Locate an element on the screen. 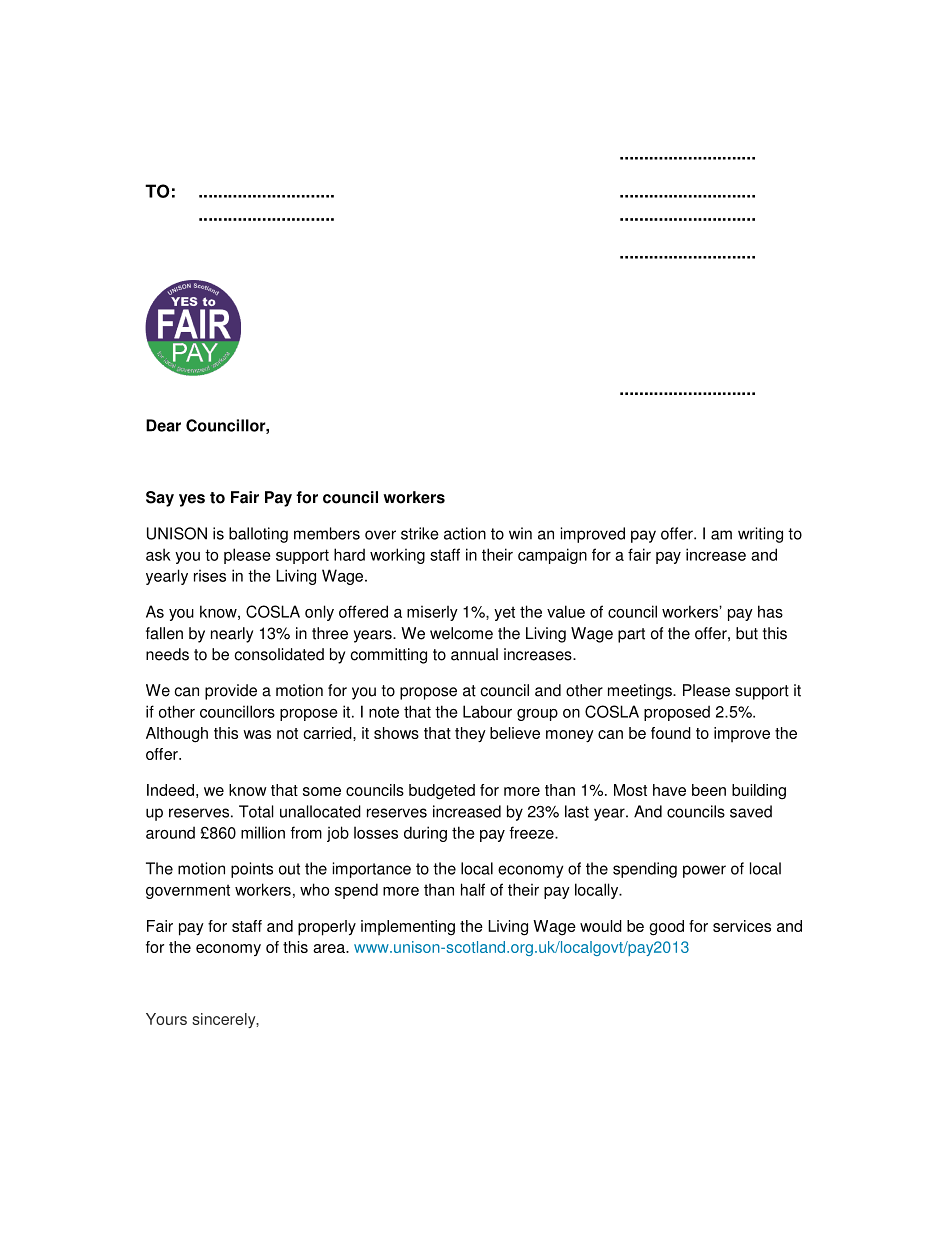 Image resolution: width=952 pixels, height=1233 pixels. was is located at coordinates (257, 734).
